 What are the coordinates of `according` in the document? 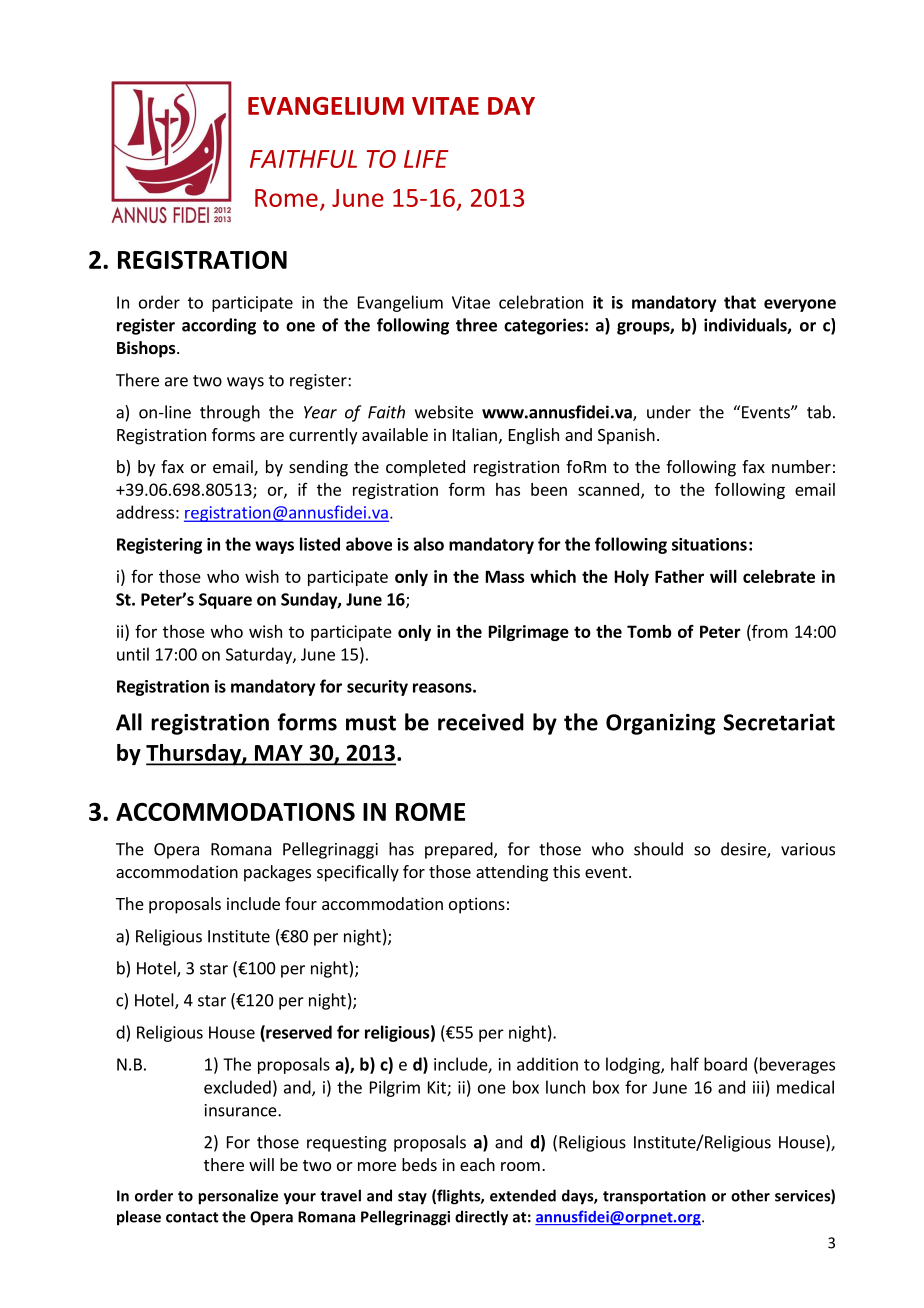 It's located at (219, 326).
